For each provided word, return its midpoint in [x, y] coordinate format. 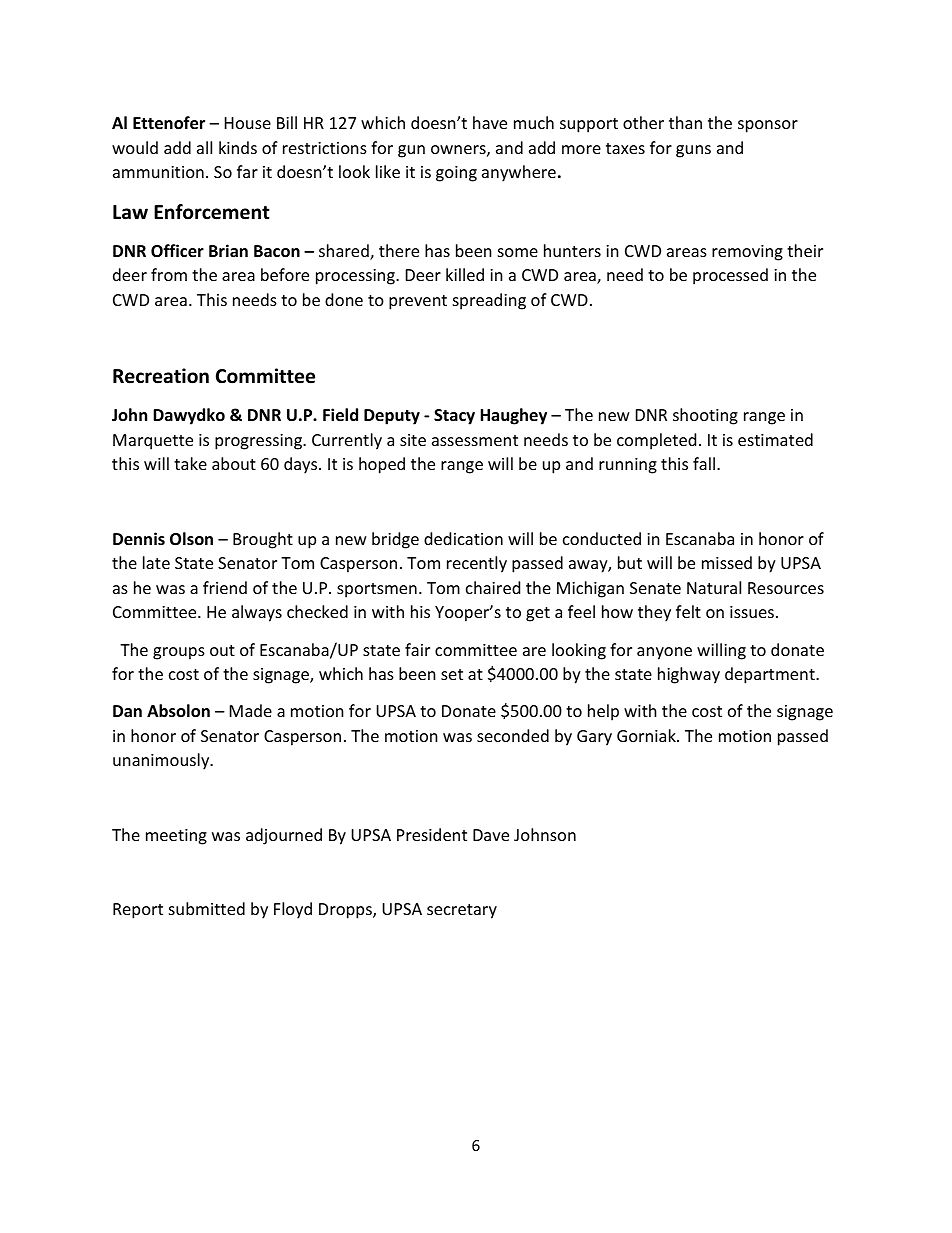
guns [693, 151]
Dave [491, 835]
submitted [207, 908]
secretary [462, 911]
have [490, 122]
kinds [238, 147]
